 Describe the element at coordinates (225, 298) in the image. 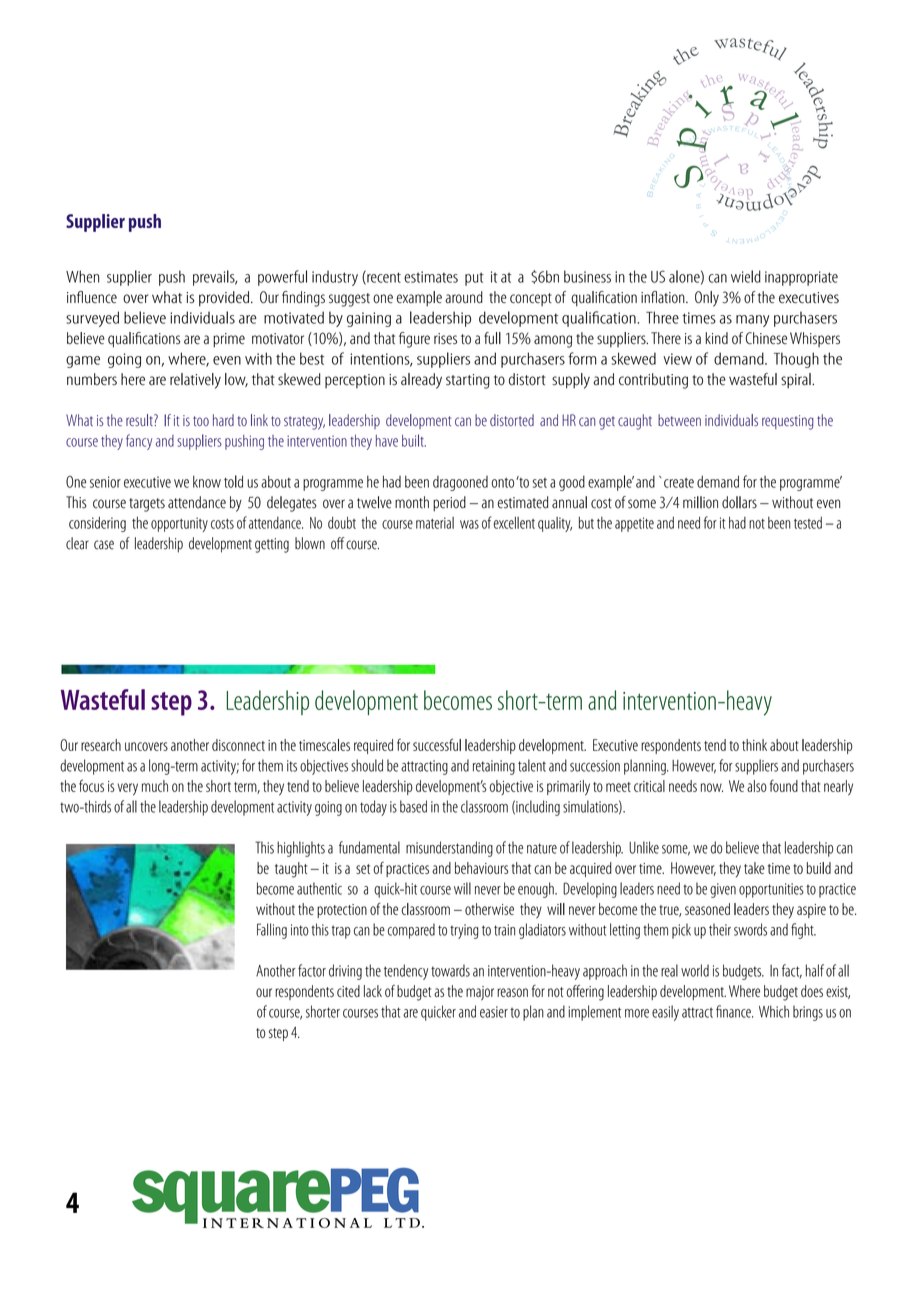

I see `provided` at that location.
